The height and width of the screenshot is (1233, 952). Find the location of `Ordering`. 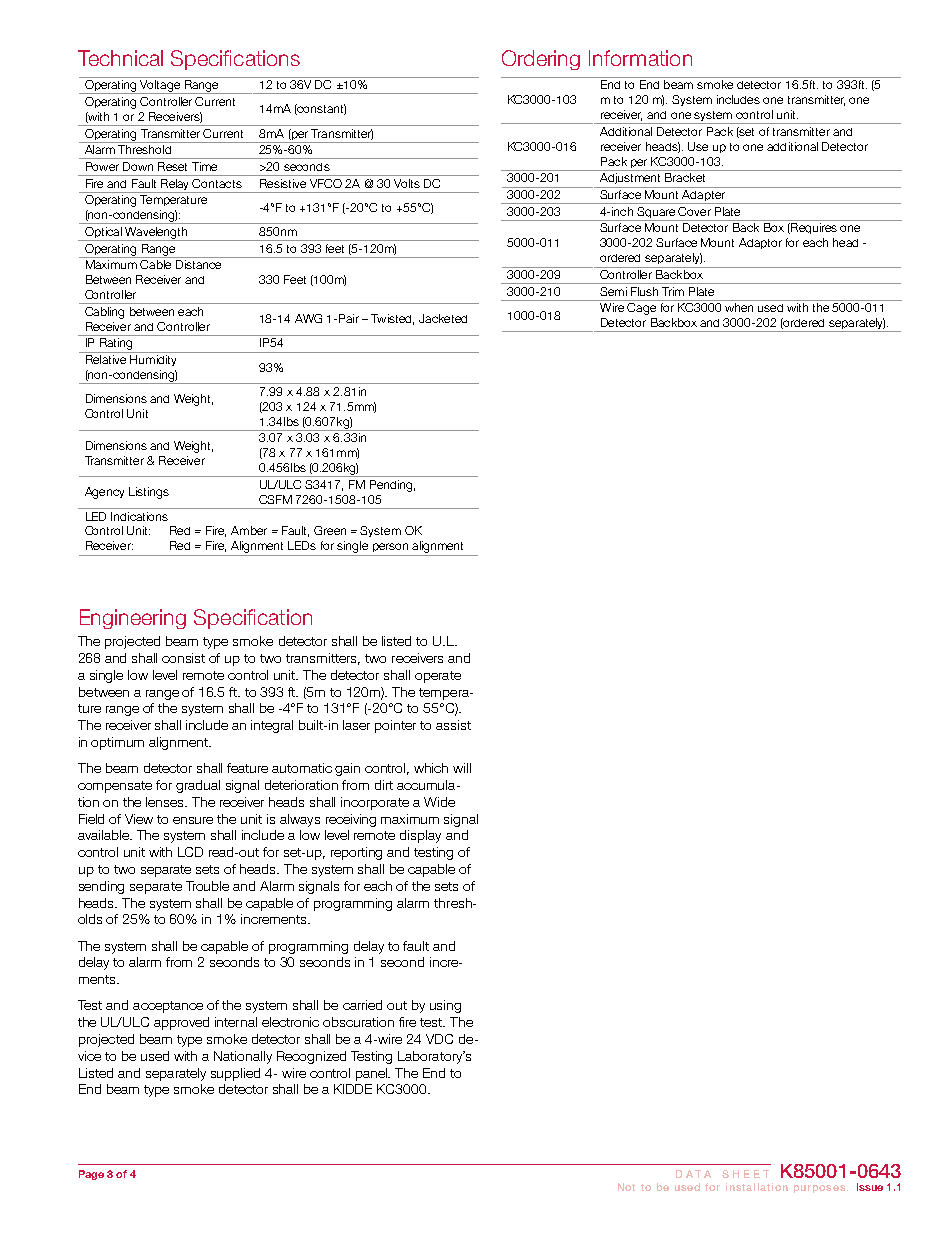

Ordering is located at coordinates (541, 60).
